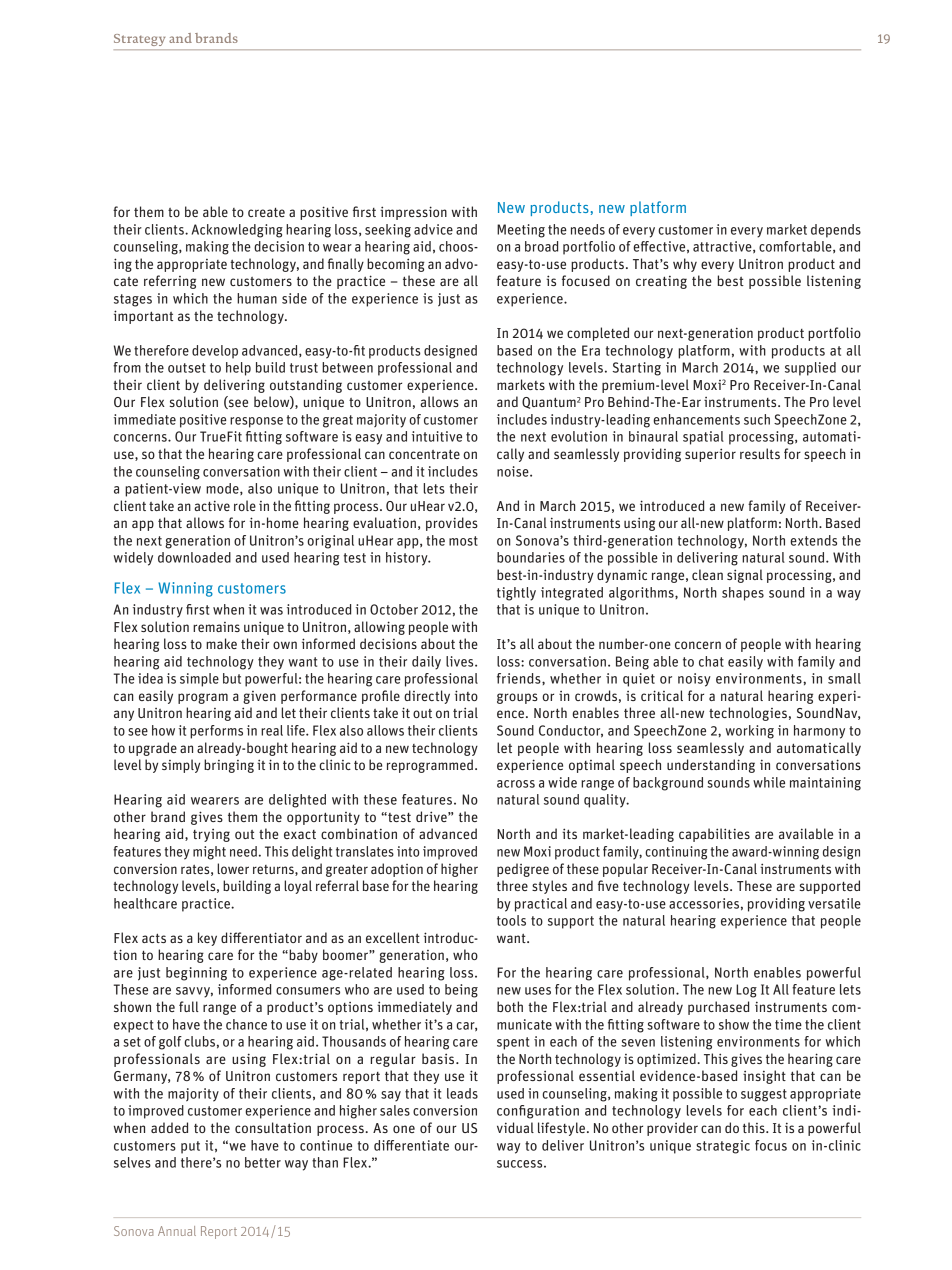  What do you see at coordinates (139, 40) in the screenshot?
I see `Strategy` at bounding box center [139, 40].
